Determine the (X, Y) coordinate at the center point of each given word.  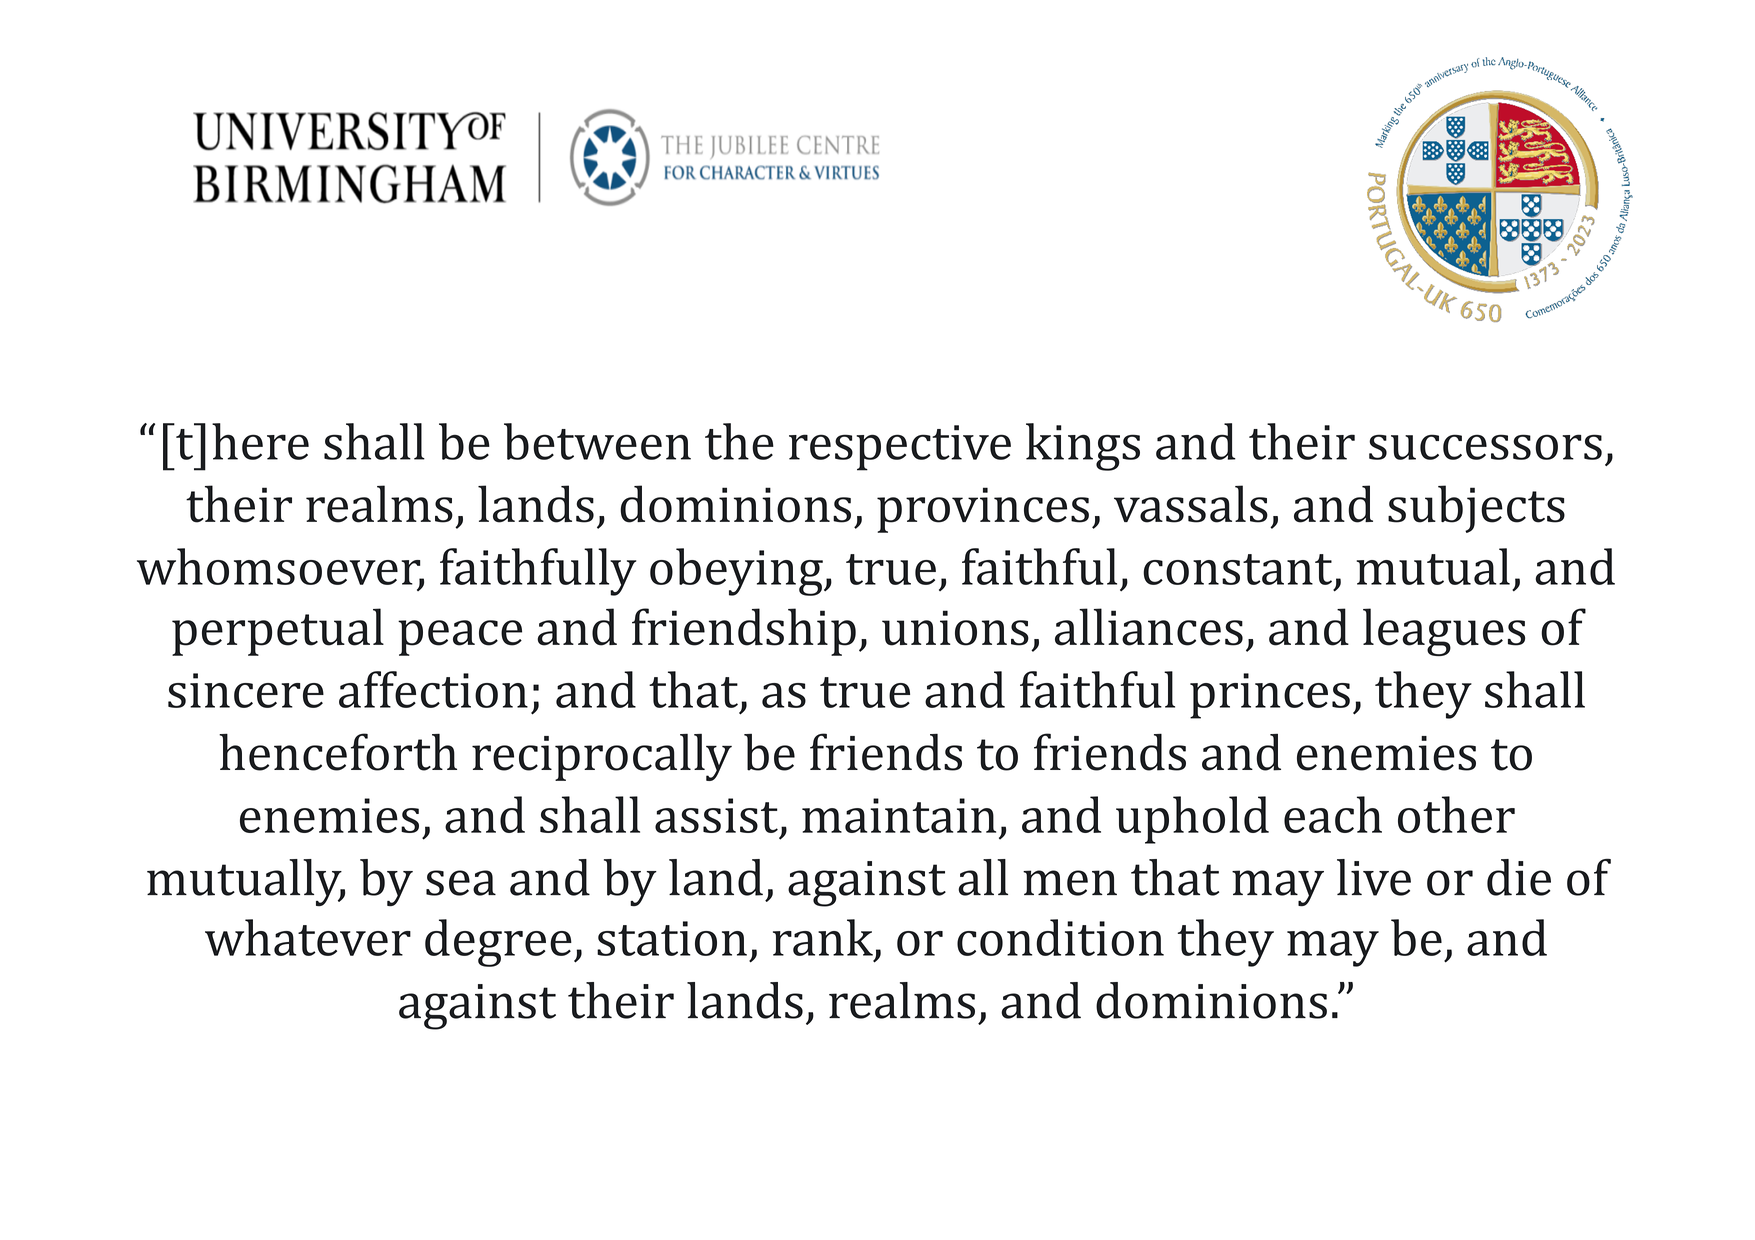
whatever (308, 937)
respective (900, 448)
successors (1485, 447)
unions (955, 628)
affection (433, 689)
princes (1270, 696)
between (597, 441)
